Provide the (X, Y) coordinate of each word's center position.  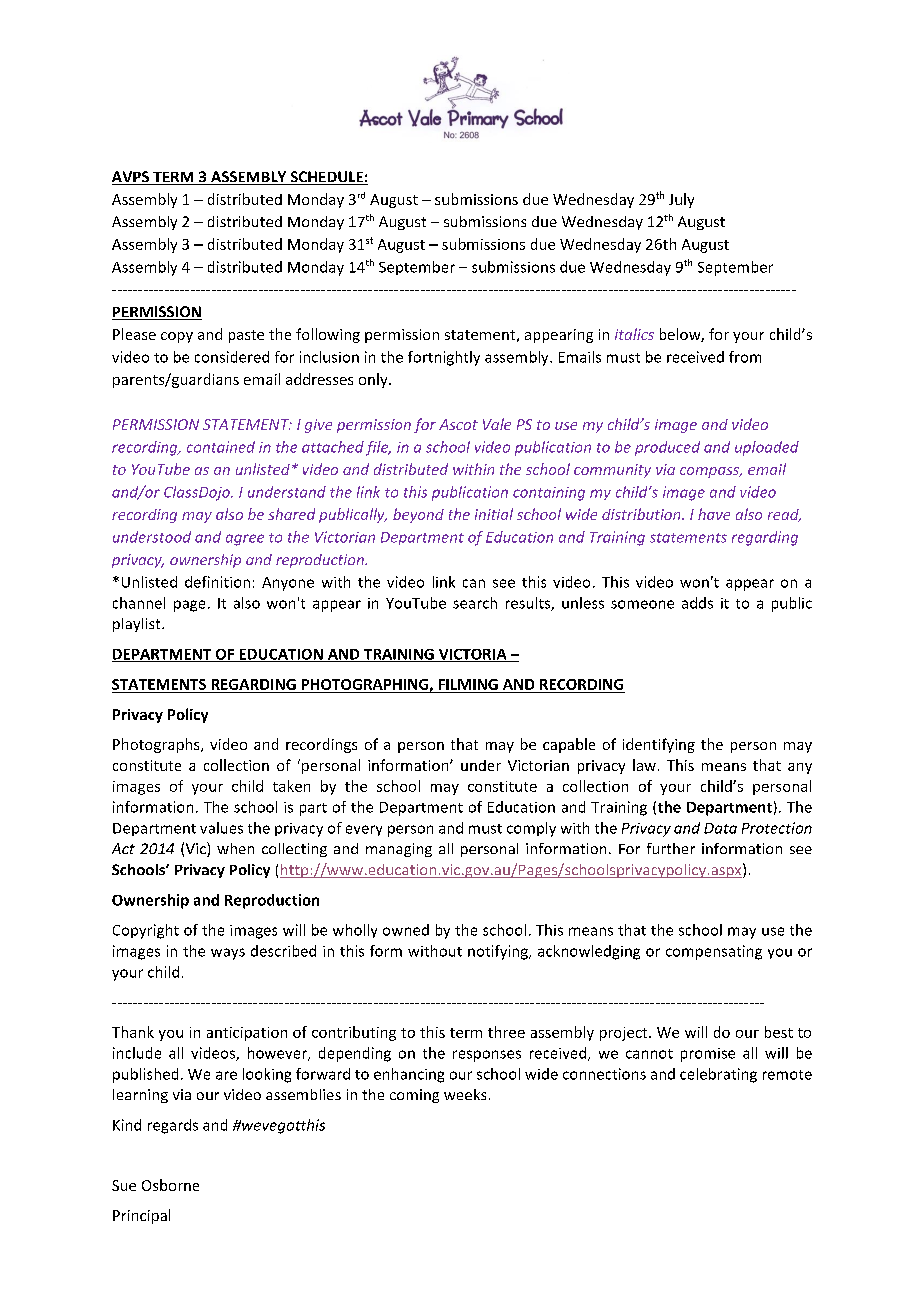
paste (246, 336)
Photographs (157, 745)
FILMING (468, 684)
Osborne (170, 1185)
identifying (659, 745)
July (681, 200)
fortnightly (444, 358)
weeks (465, 1094)
